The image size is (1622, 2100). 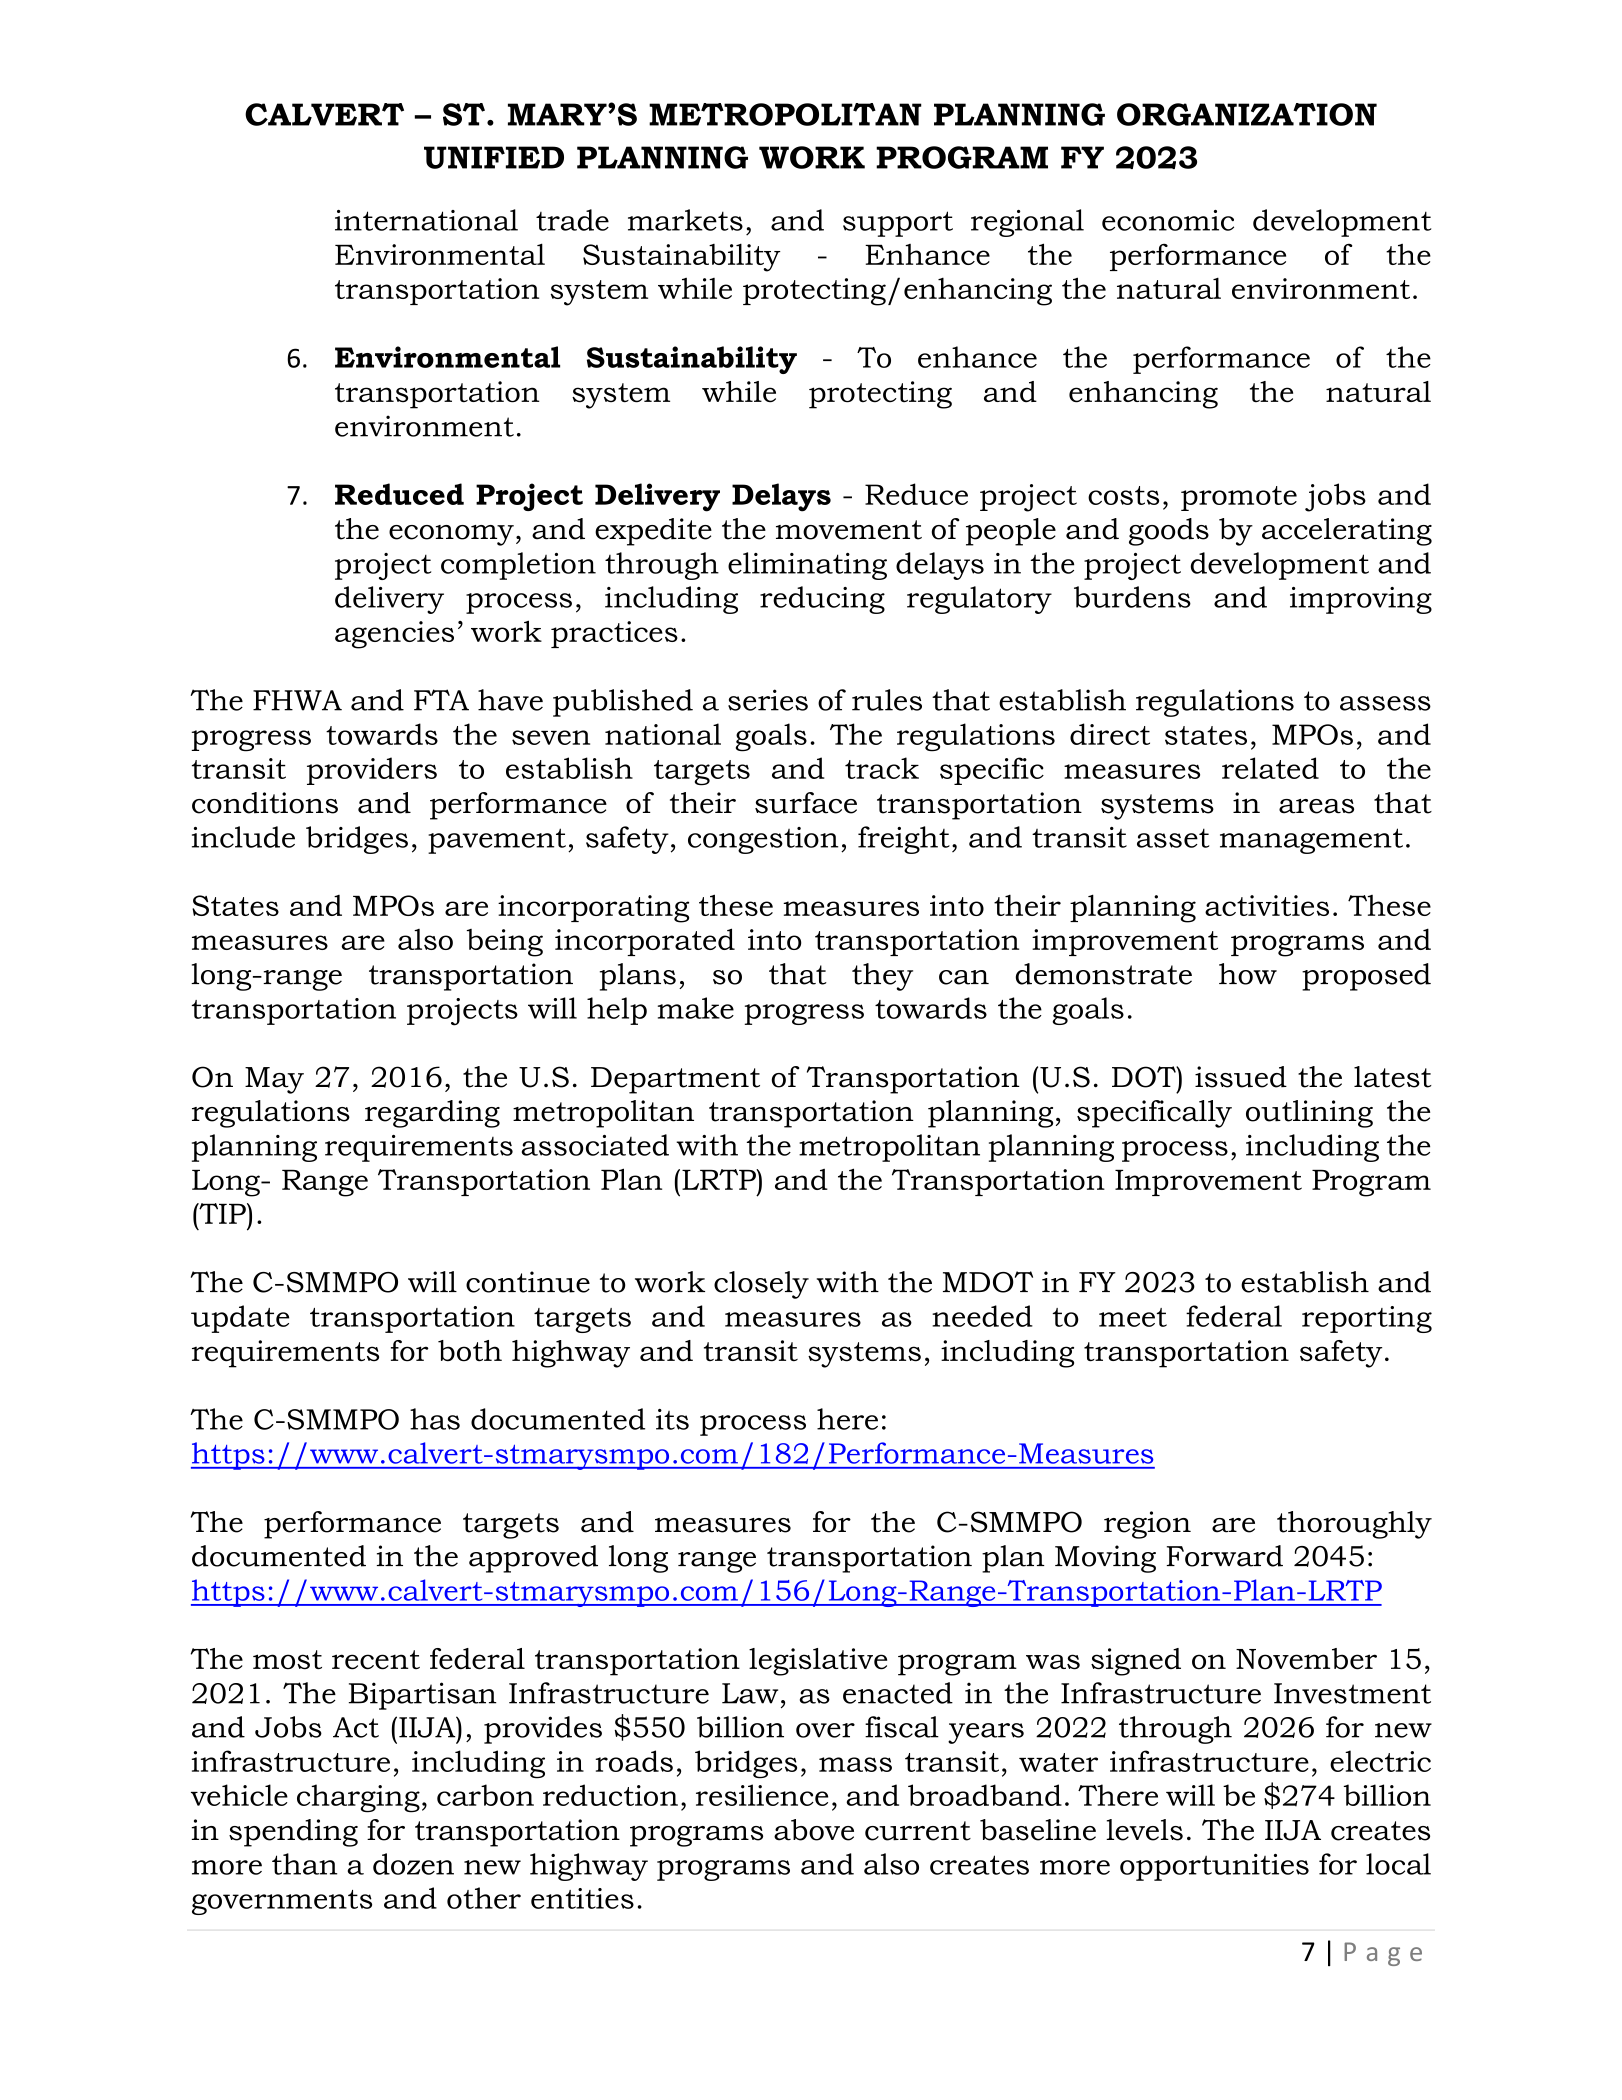 What do you see at coordinates (394, 635) in the screenshot?
I see `agencies` at bounding box center [394, 635].
